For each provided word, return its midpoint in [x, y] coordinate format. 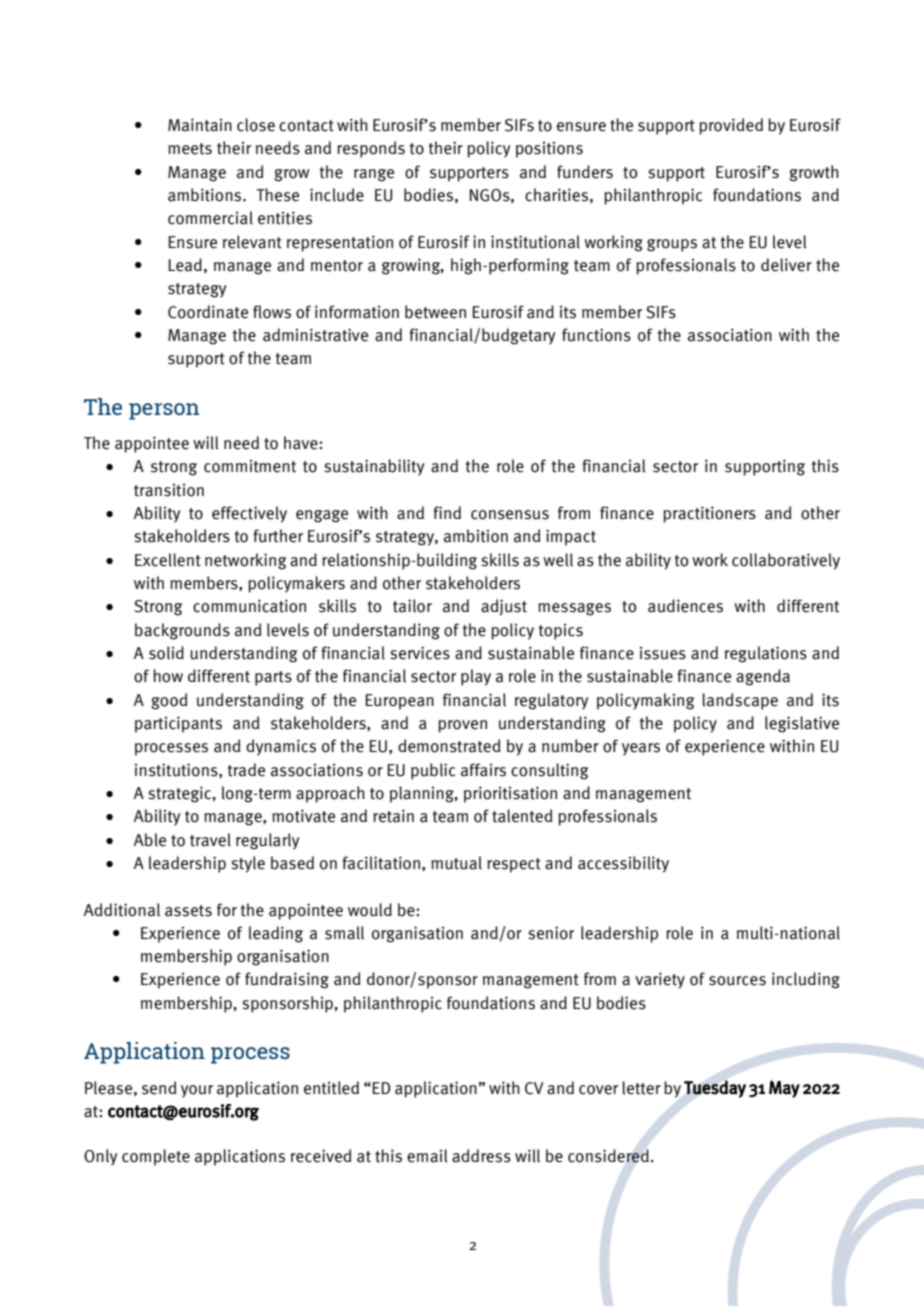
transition [169, 490]
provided [731, 126]
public [433, 771]
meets [190, 149]
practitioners [709, 514]
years [641, 749]
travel [210, 840]
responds [371, 149]
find [447, 512]
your [197, 1091]
